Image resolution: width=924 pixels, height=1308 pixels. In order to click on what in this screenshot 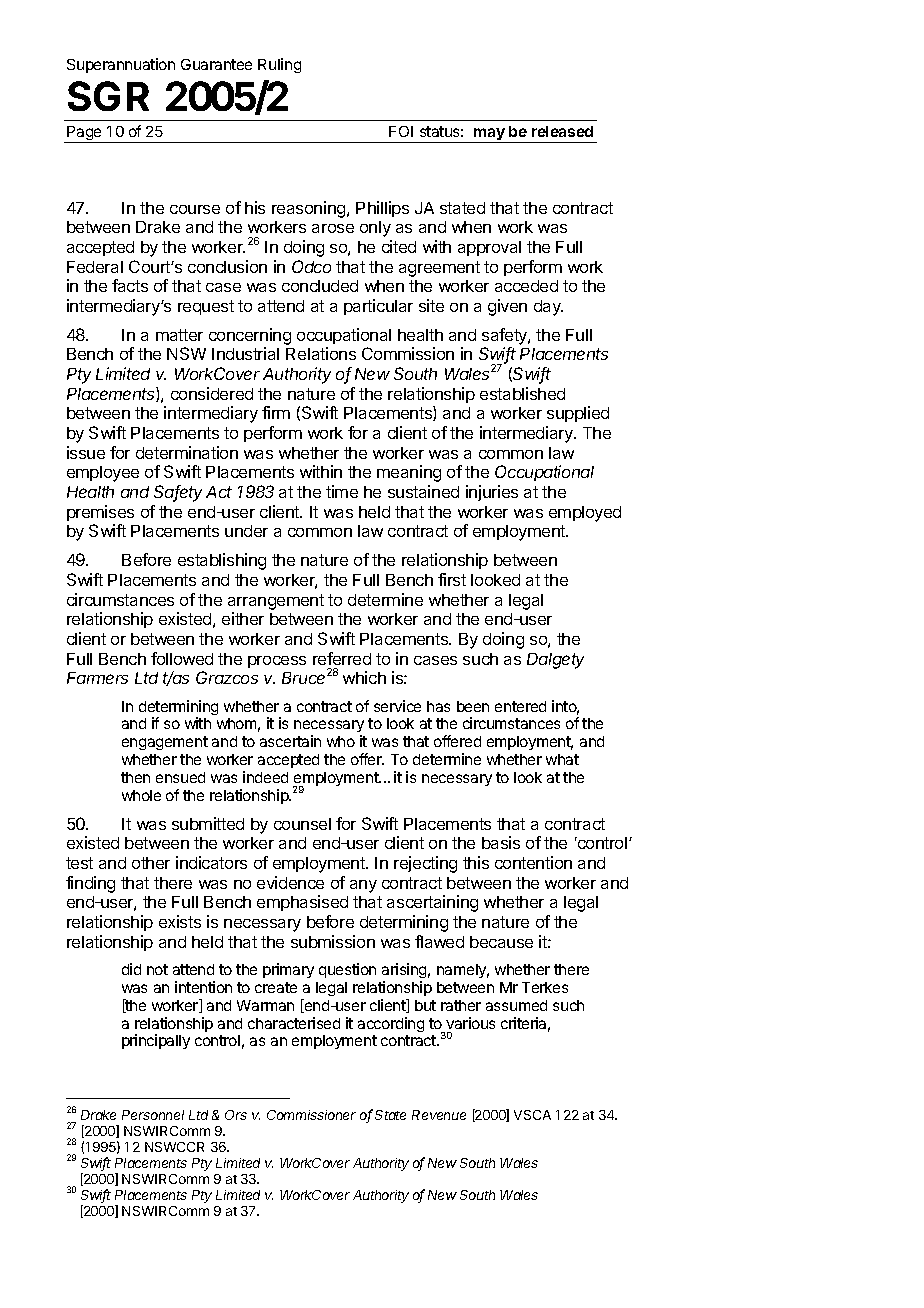, I will do `click(562, 759)`.
